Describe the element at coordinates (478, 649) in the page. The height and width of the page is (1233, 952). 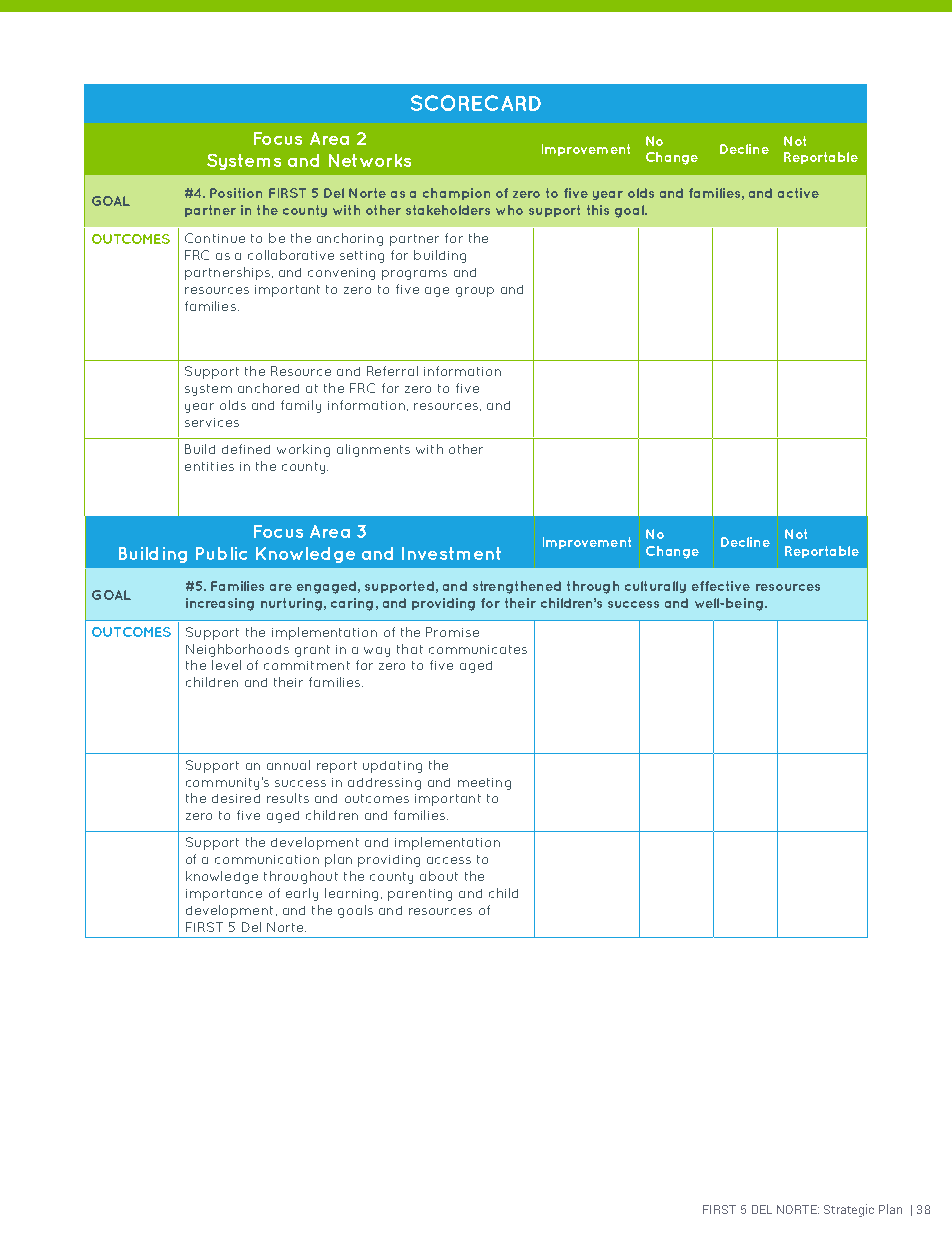
I see `communicates` at that location.
